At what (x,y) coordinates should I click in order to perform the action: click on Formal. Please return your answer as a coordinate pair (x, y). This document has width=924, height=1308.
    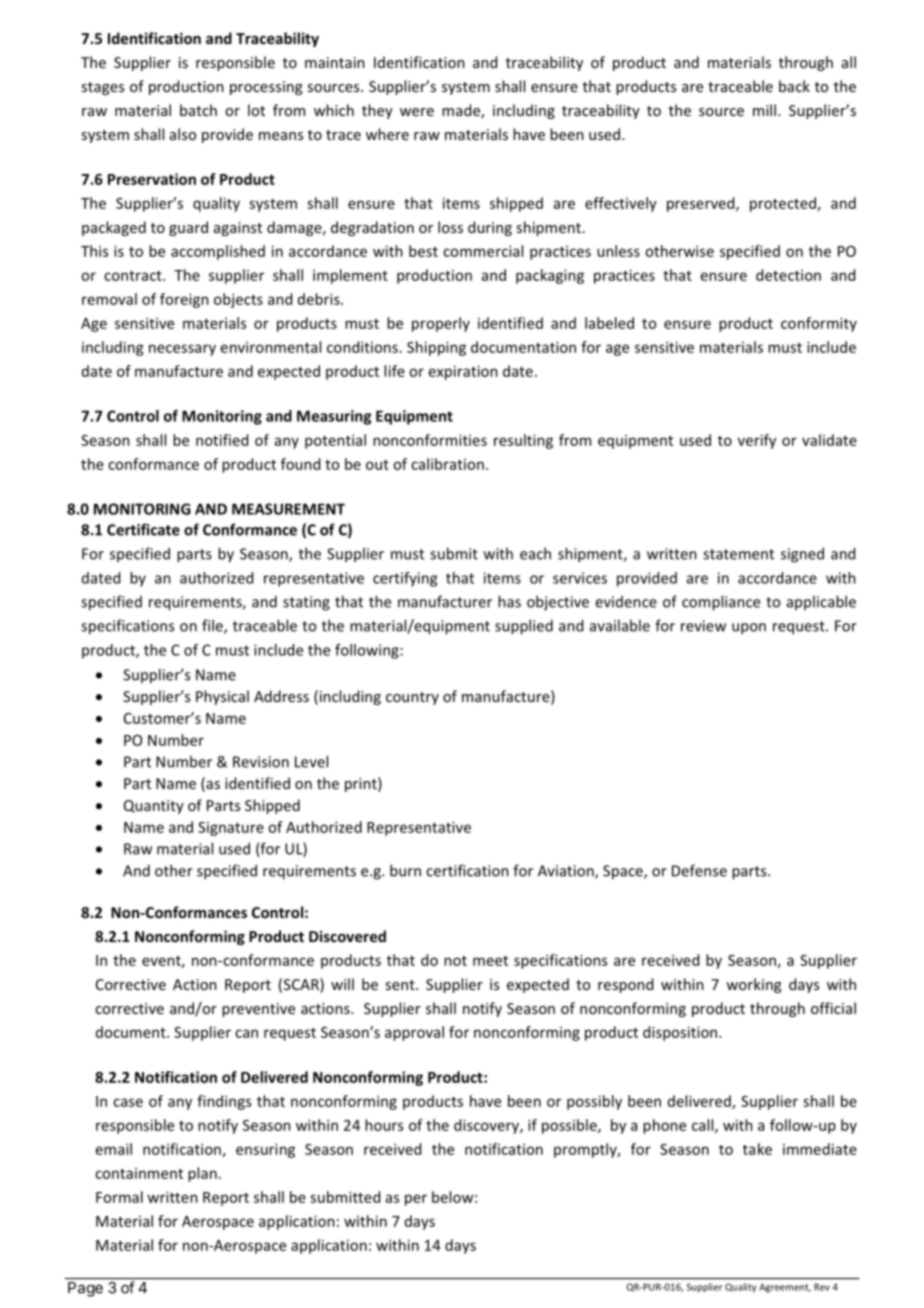
    Looking at the image, I should click on (119, 1197).
